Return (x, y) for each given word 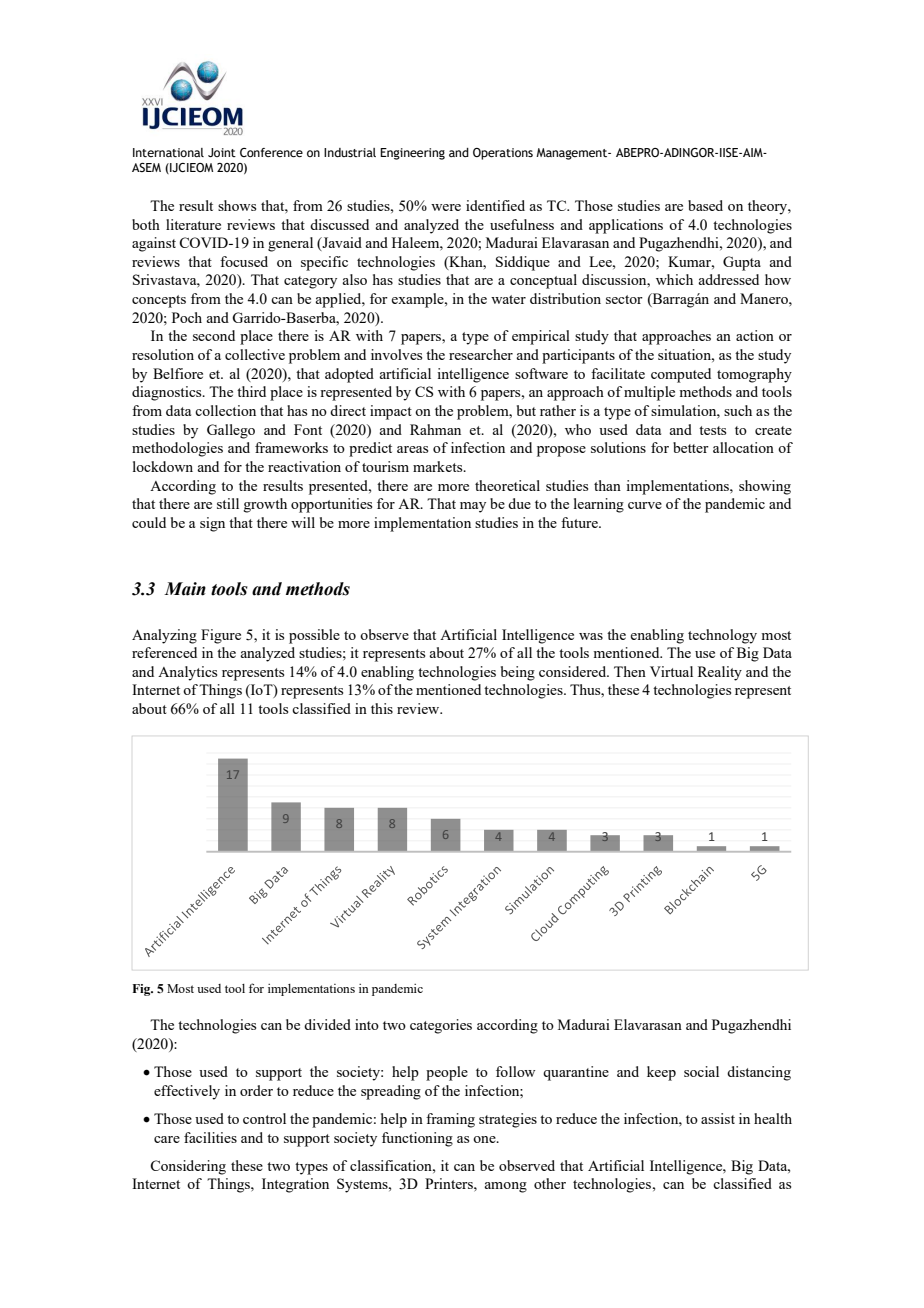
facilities (210, 1137)
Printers (450, 1183)
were (446, 207)
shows (237, 205)
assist (718, 1118)
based (705, 205)
